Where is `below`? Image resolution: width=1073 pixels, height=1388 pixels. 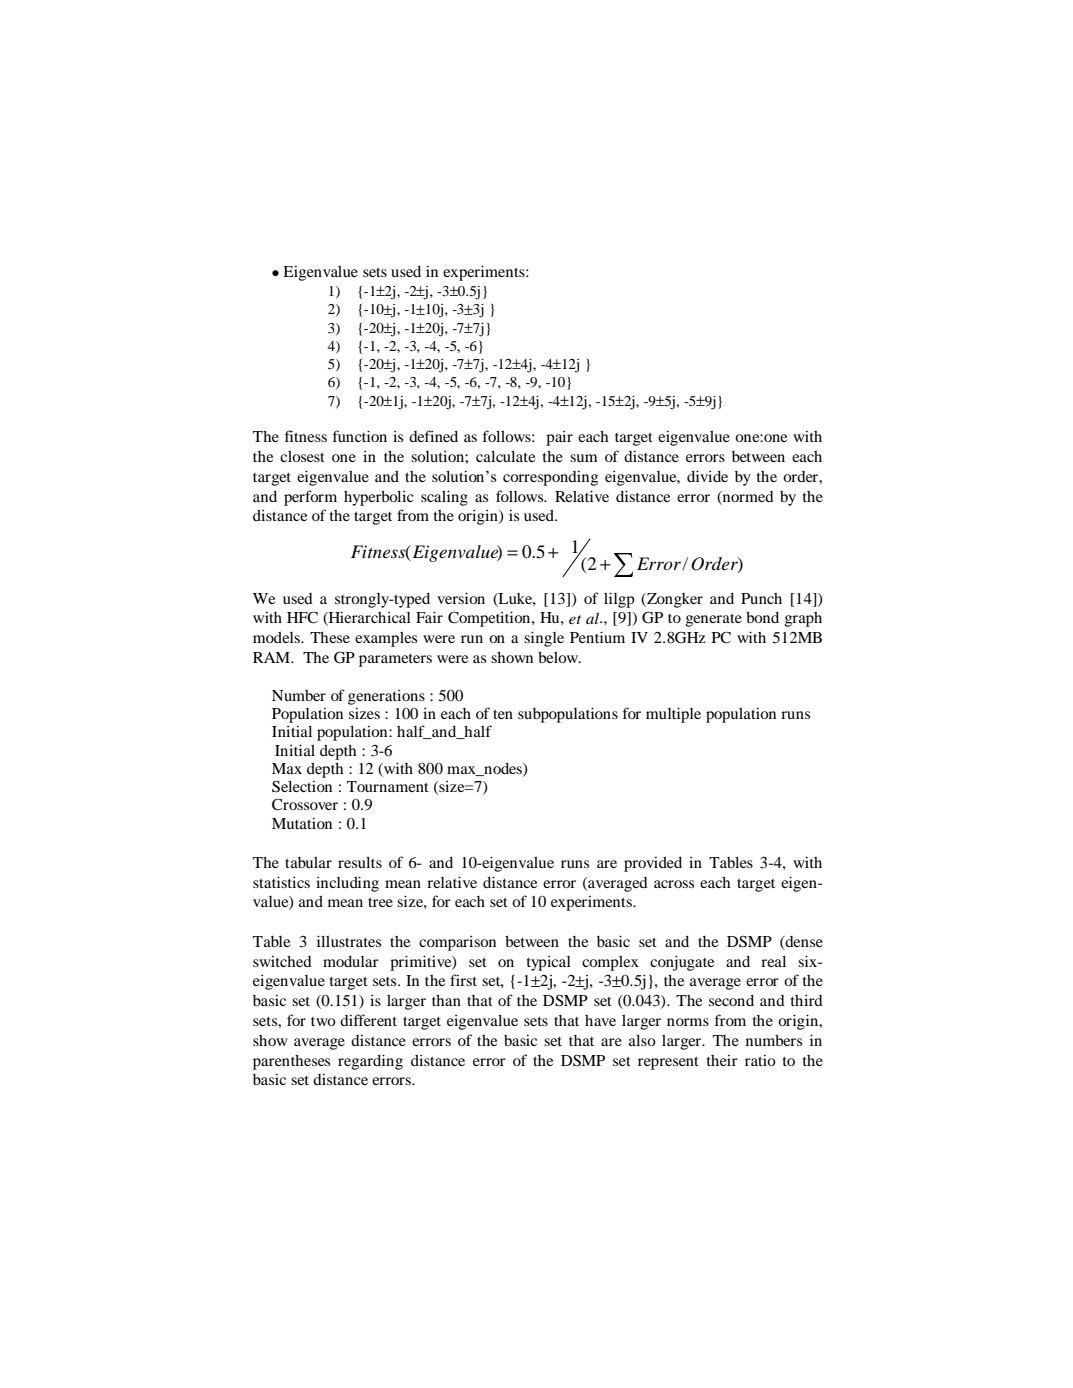
below is located at coordinates (559, 657).
